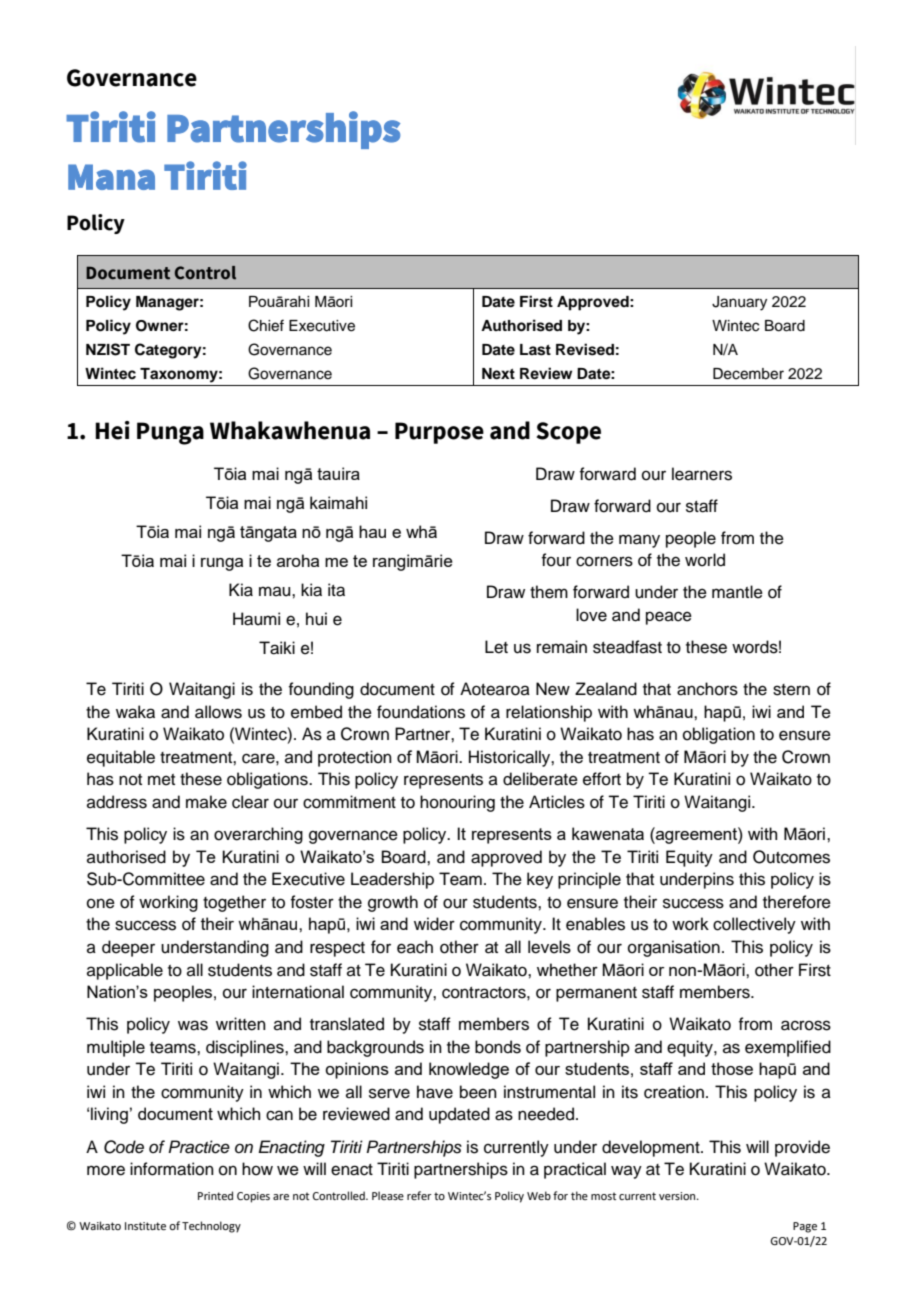 The width and height of the screenshot is (924, 1308). I want to click on Page, so click(805, 1227).
